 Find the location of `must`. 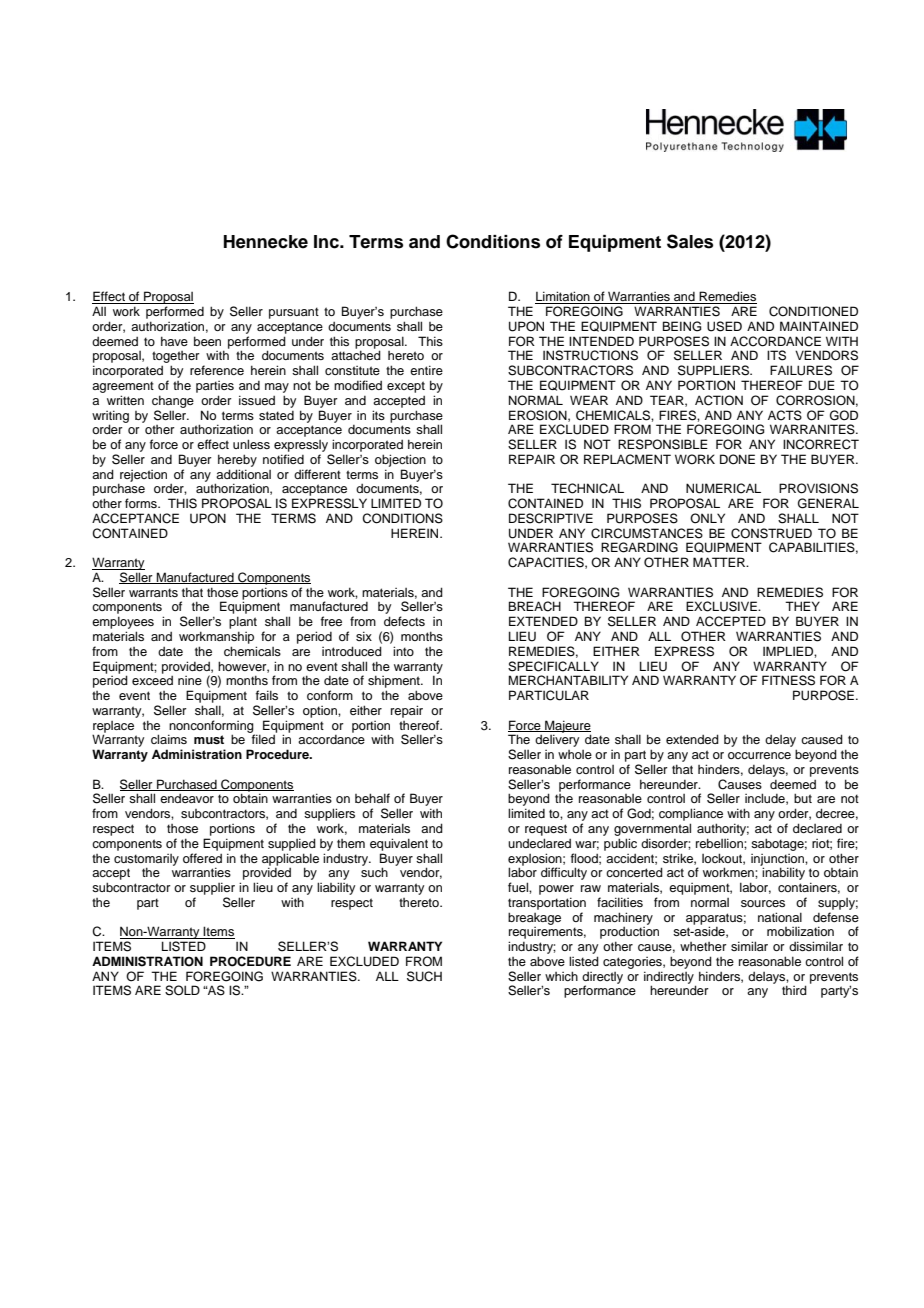

must is located at coordinates (209, 739).
